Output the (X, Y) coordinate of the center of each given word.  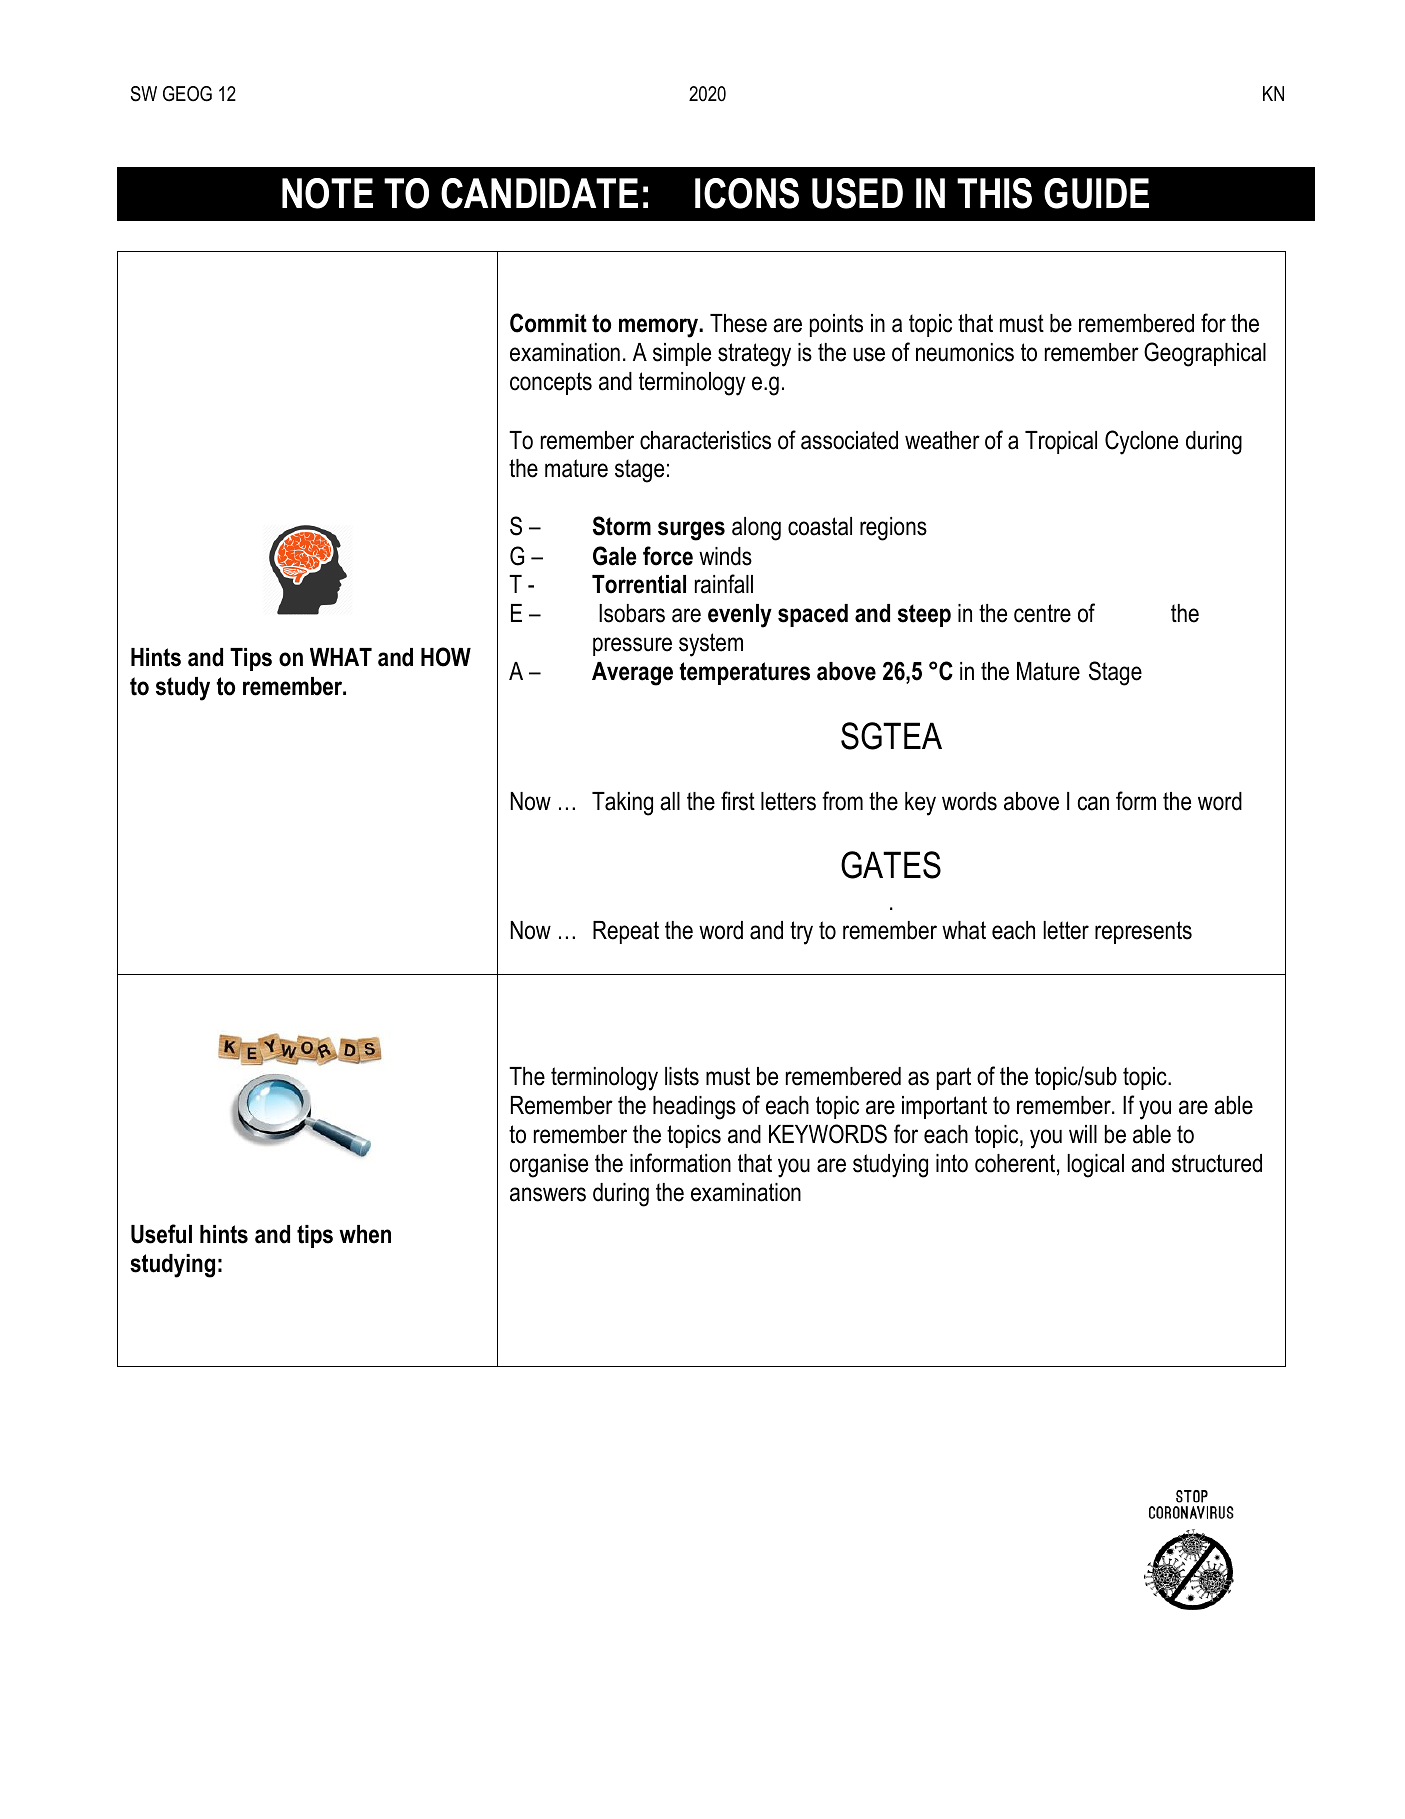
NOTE (327, 193)
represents (1143, 932)
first (738, 801)
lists (682, 1076)
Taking (622, 804)
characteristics (705, 440)
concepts (551, 383)
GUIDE (1096, 193)
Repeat (626, 932)
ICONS (747, 193)
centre (1042, 613)
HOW (446, 657)
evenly (740, 616)
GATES (891, 865)
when (365, 1234)
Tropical (1061, 442)
